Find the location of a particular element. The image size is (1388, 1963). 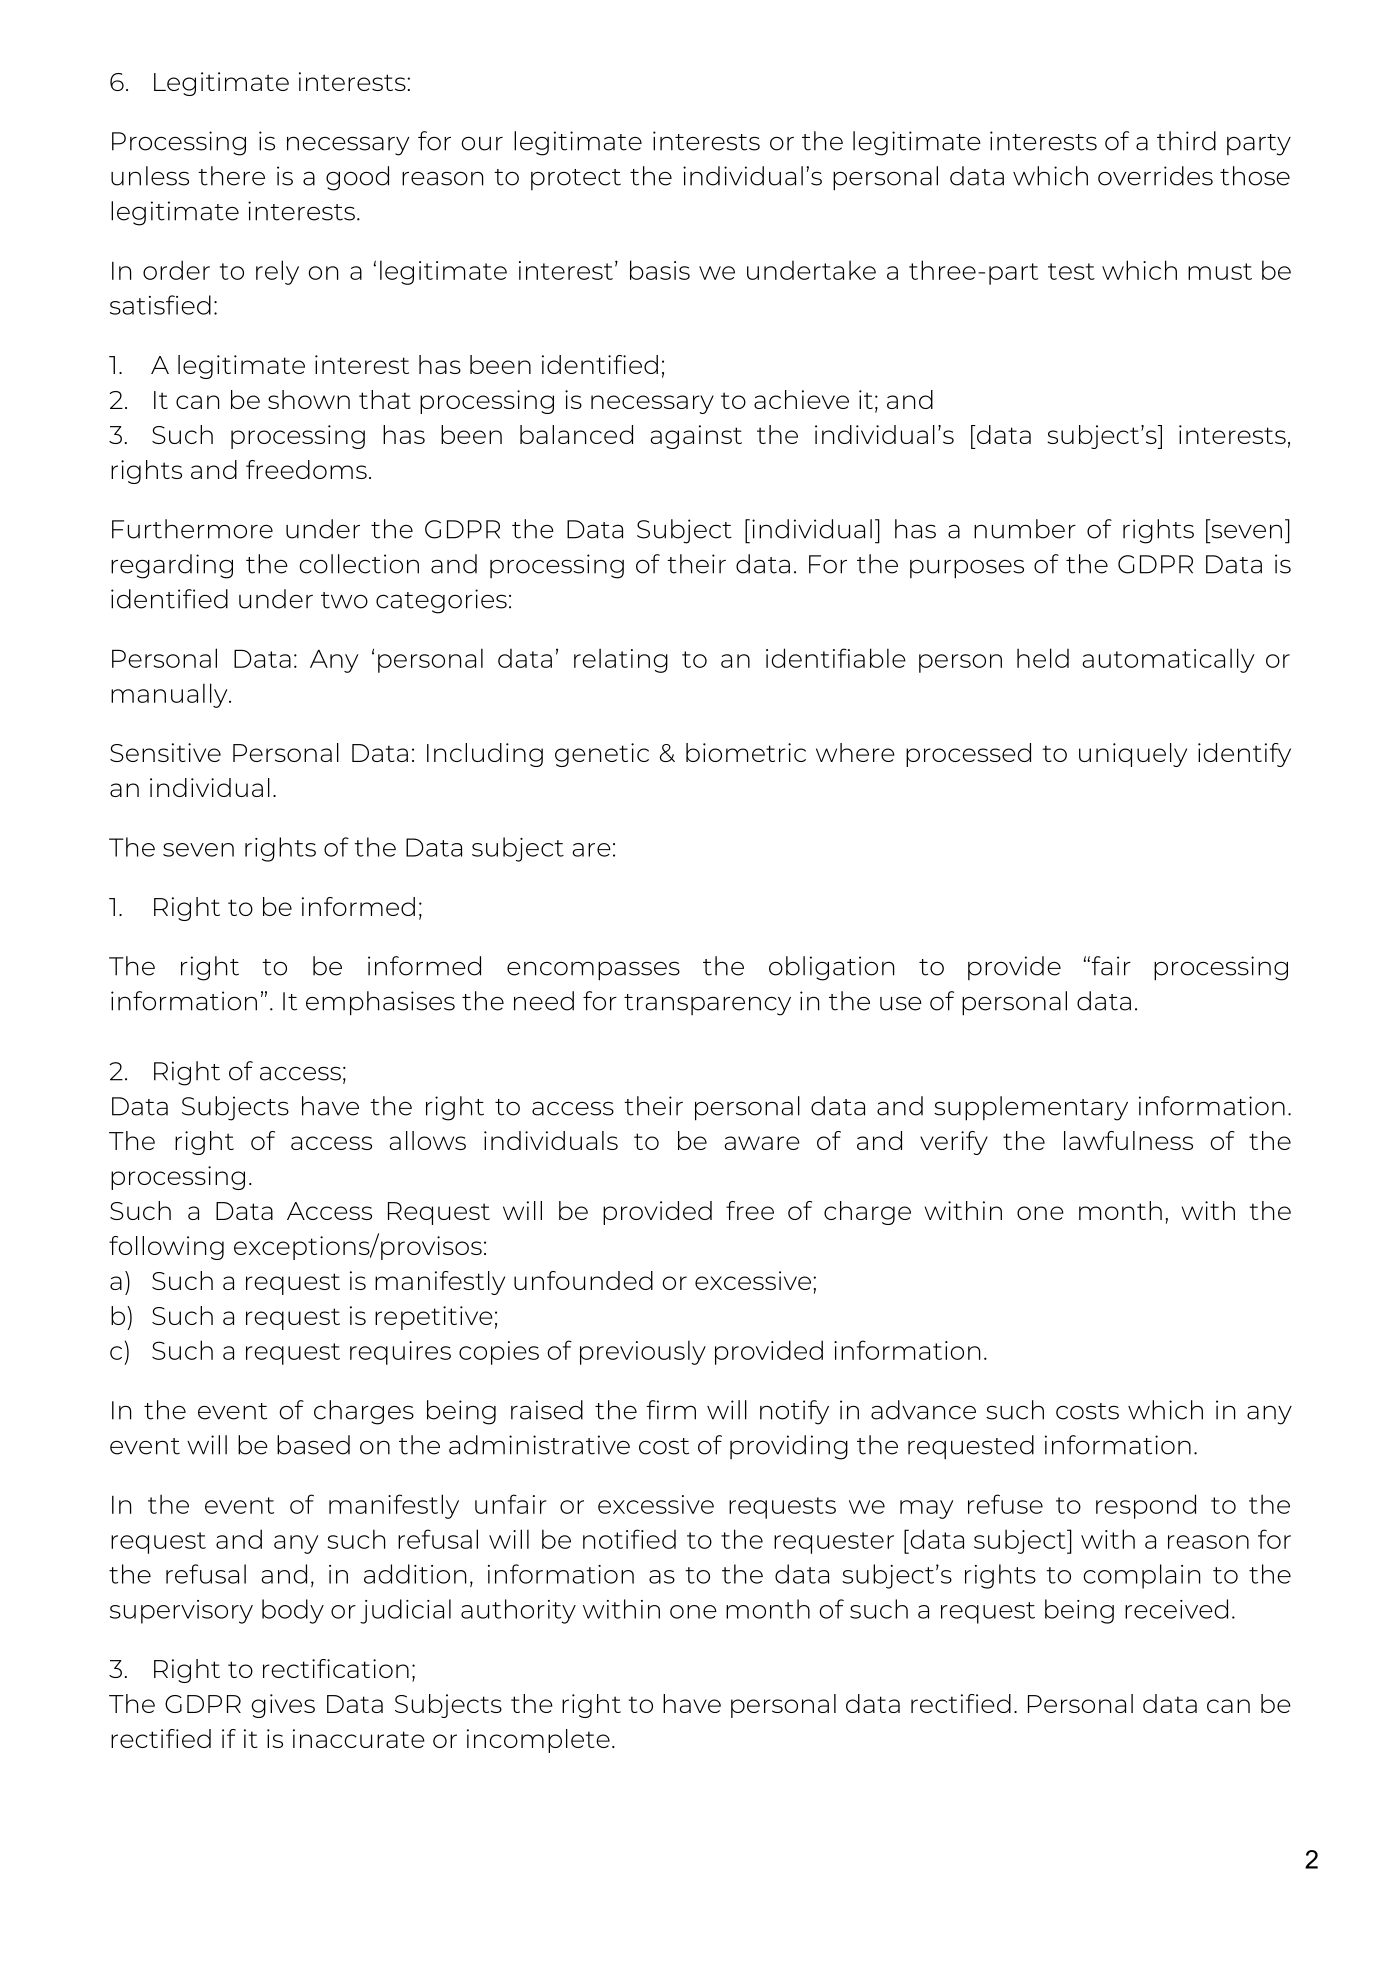

there is located at coordinates (231, 176).
